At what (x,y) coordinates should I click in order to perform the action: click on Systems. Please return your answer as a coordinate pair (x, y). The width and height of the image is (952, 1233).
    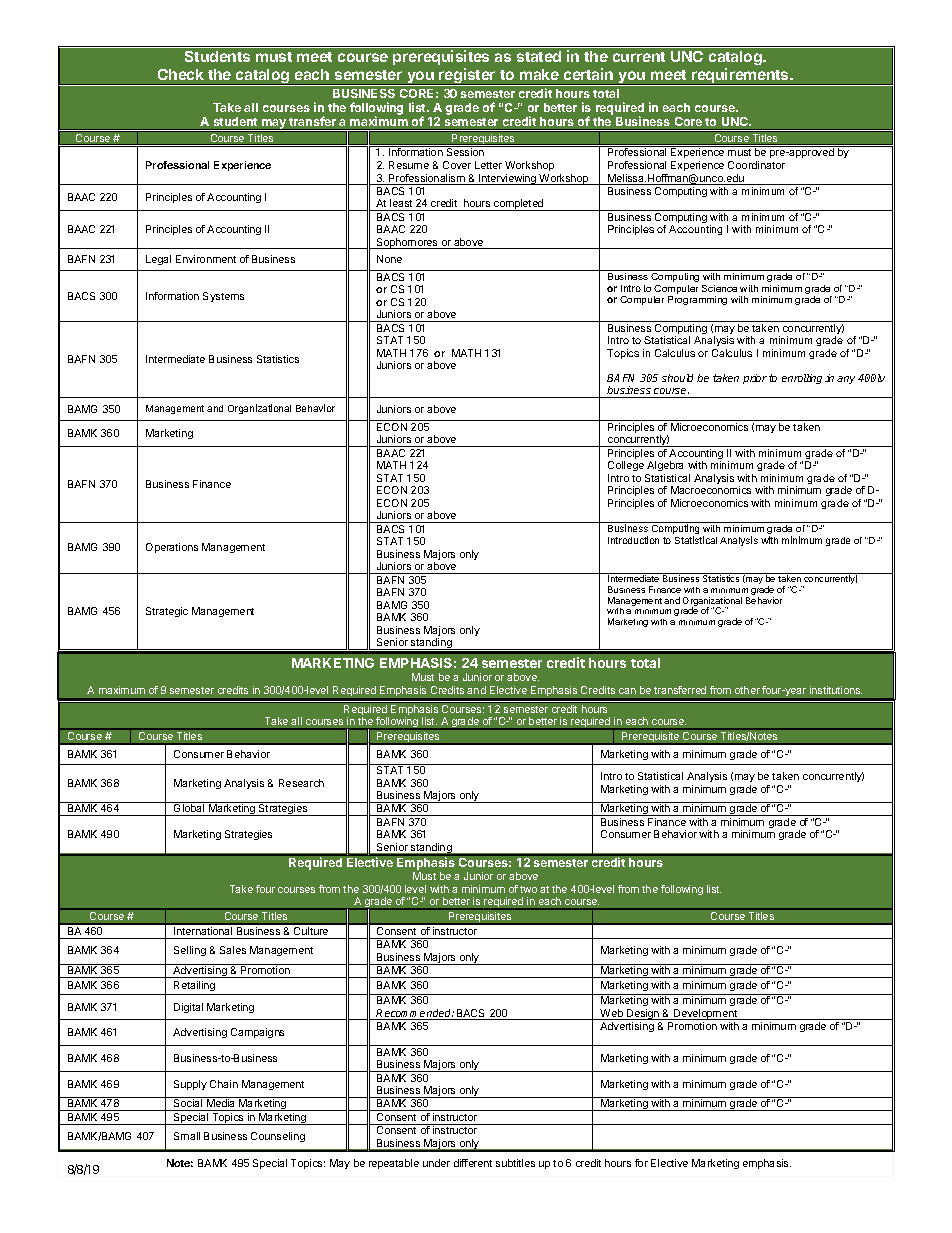
    Looking at the image, I should click on (223, 297).
